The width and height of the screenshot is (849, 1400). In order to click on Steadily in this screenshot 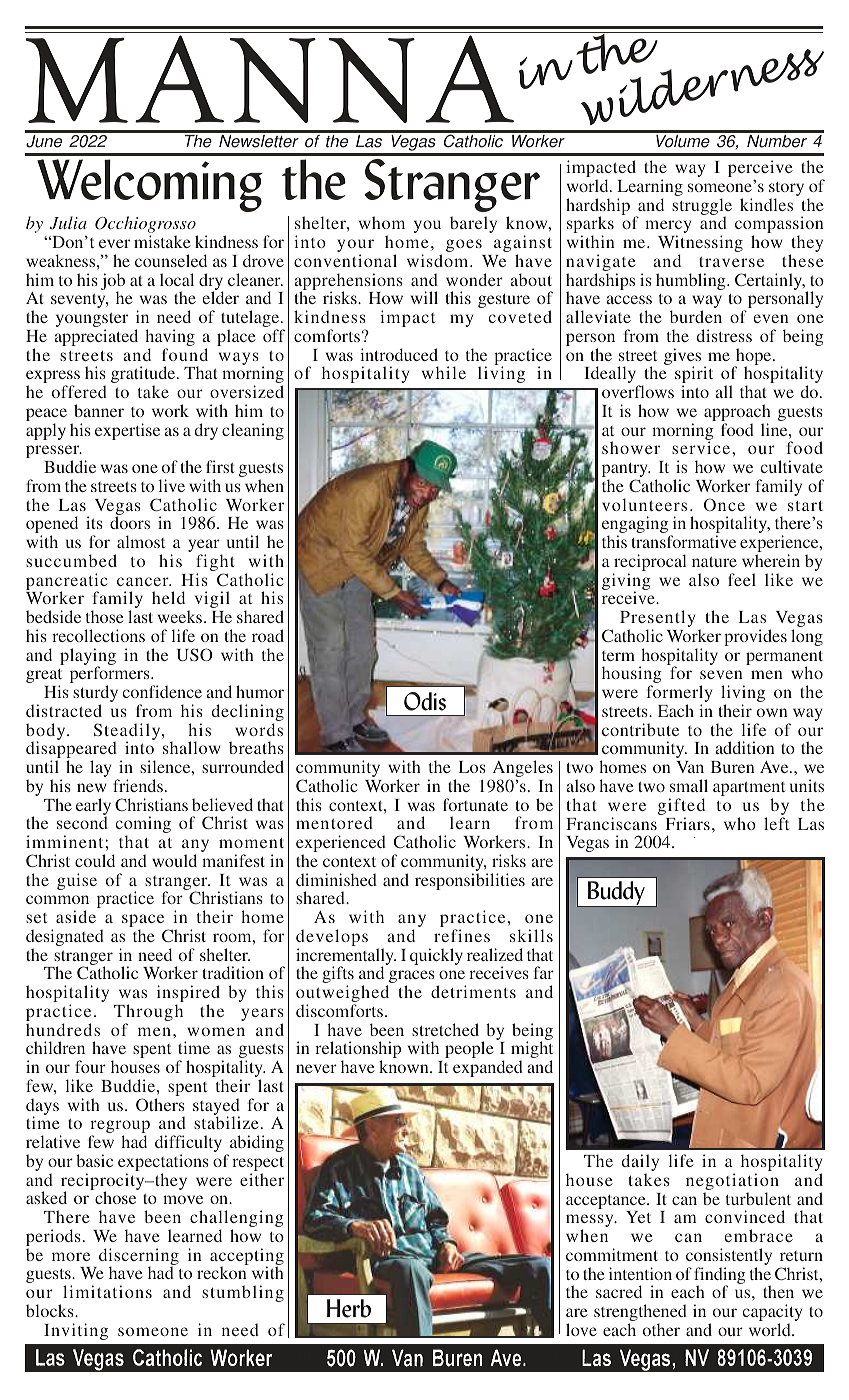, I will do `click(128, 732)`.
